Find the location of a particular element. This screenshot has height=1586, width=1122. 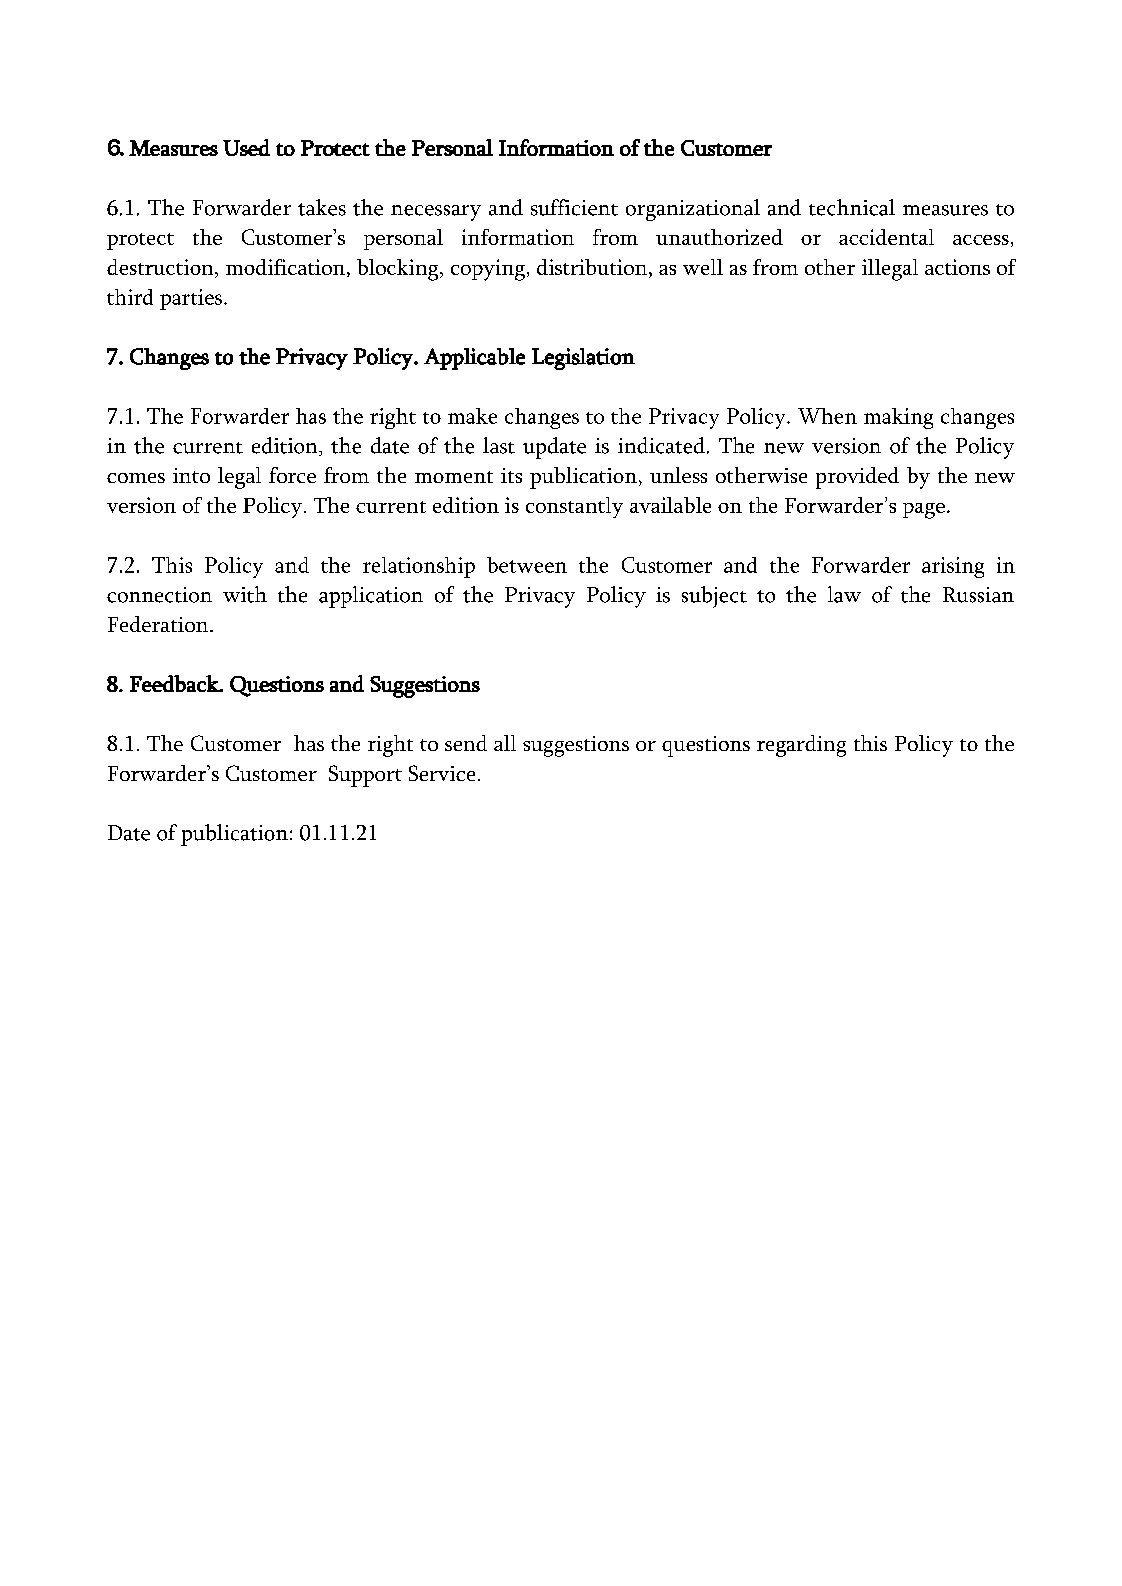

Used is located at coordinates (246, 147).
